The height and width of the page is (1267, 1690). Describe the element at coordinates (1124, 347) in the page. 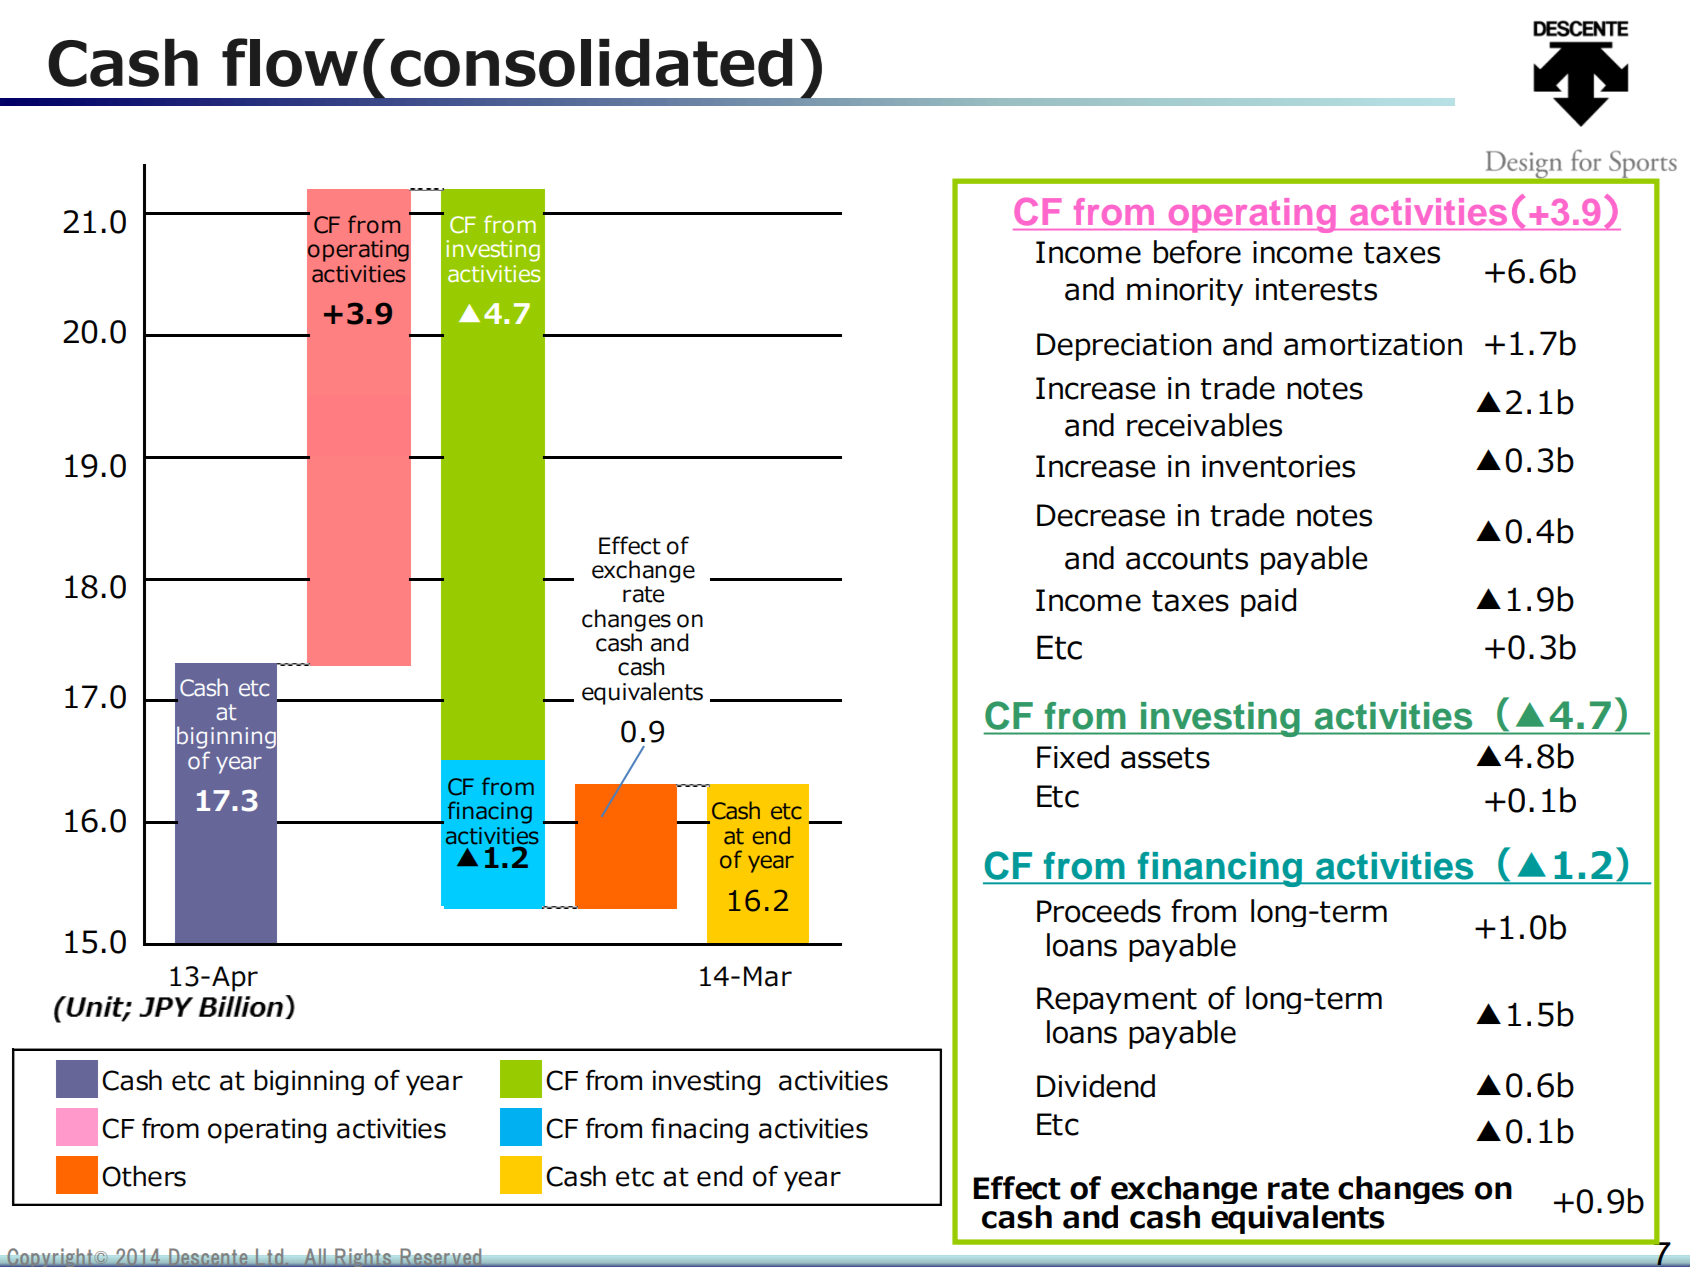

I see `Depreciation` at that location.
